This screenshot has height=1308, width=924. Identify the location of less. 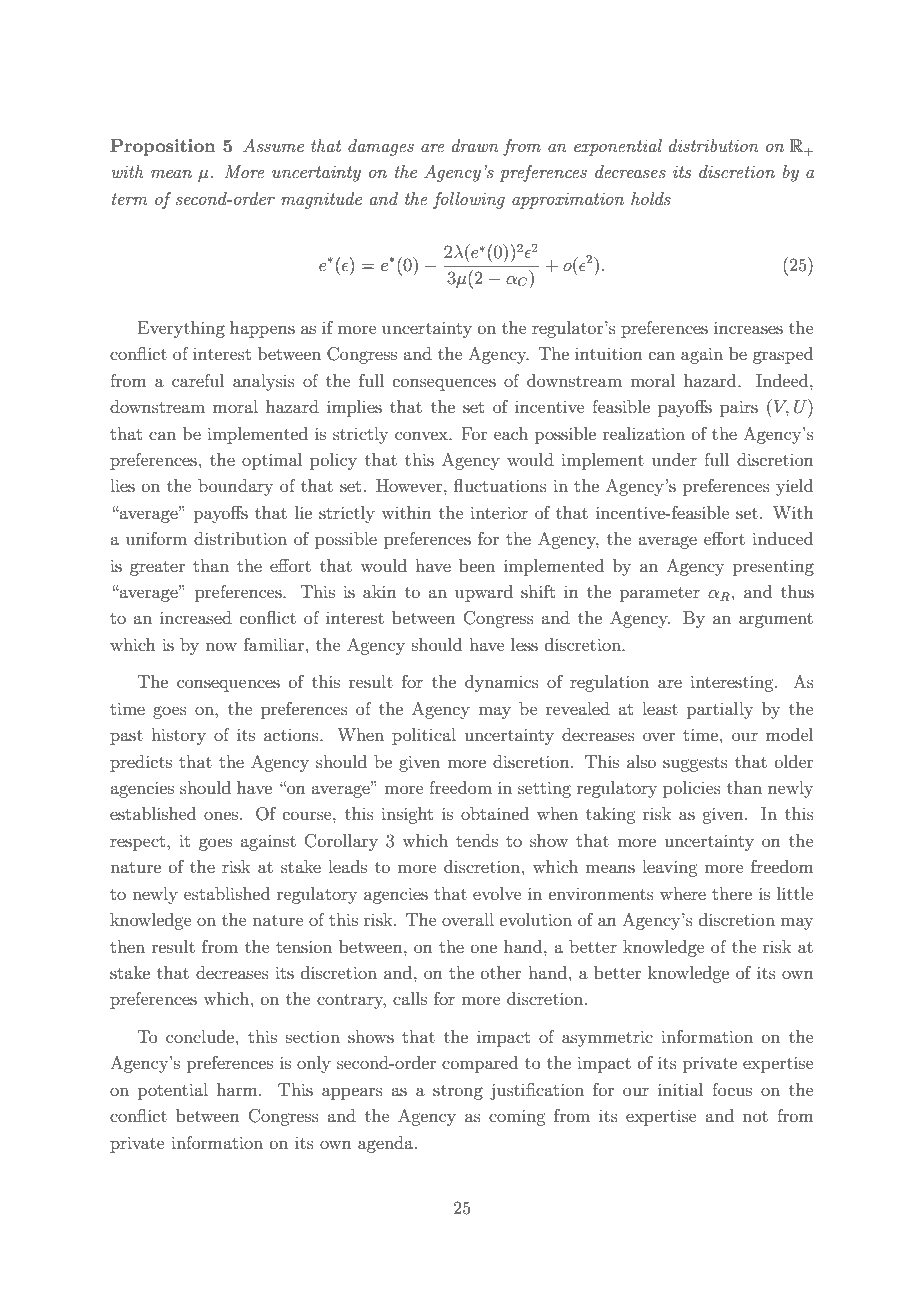
(524, 644).
